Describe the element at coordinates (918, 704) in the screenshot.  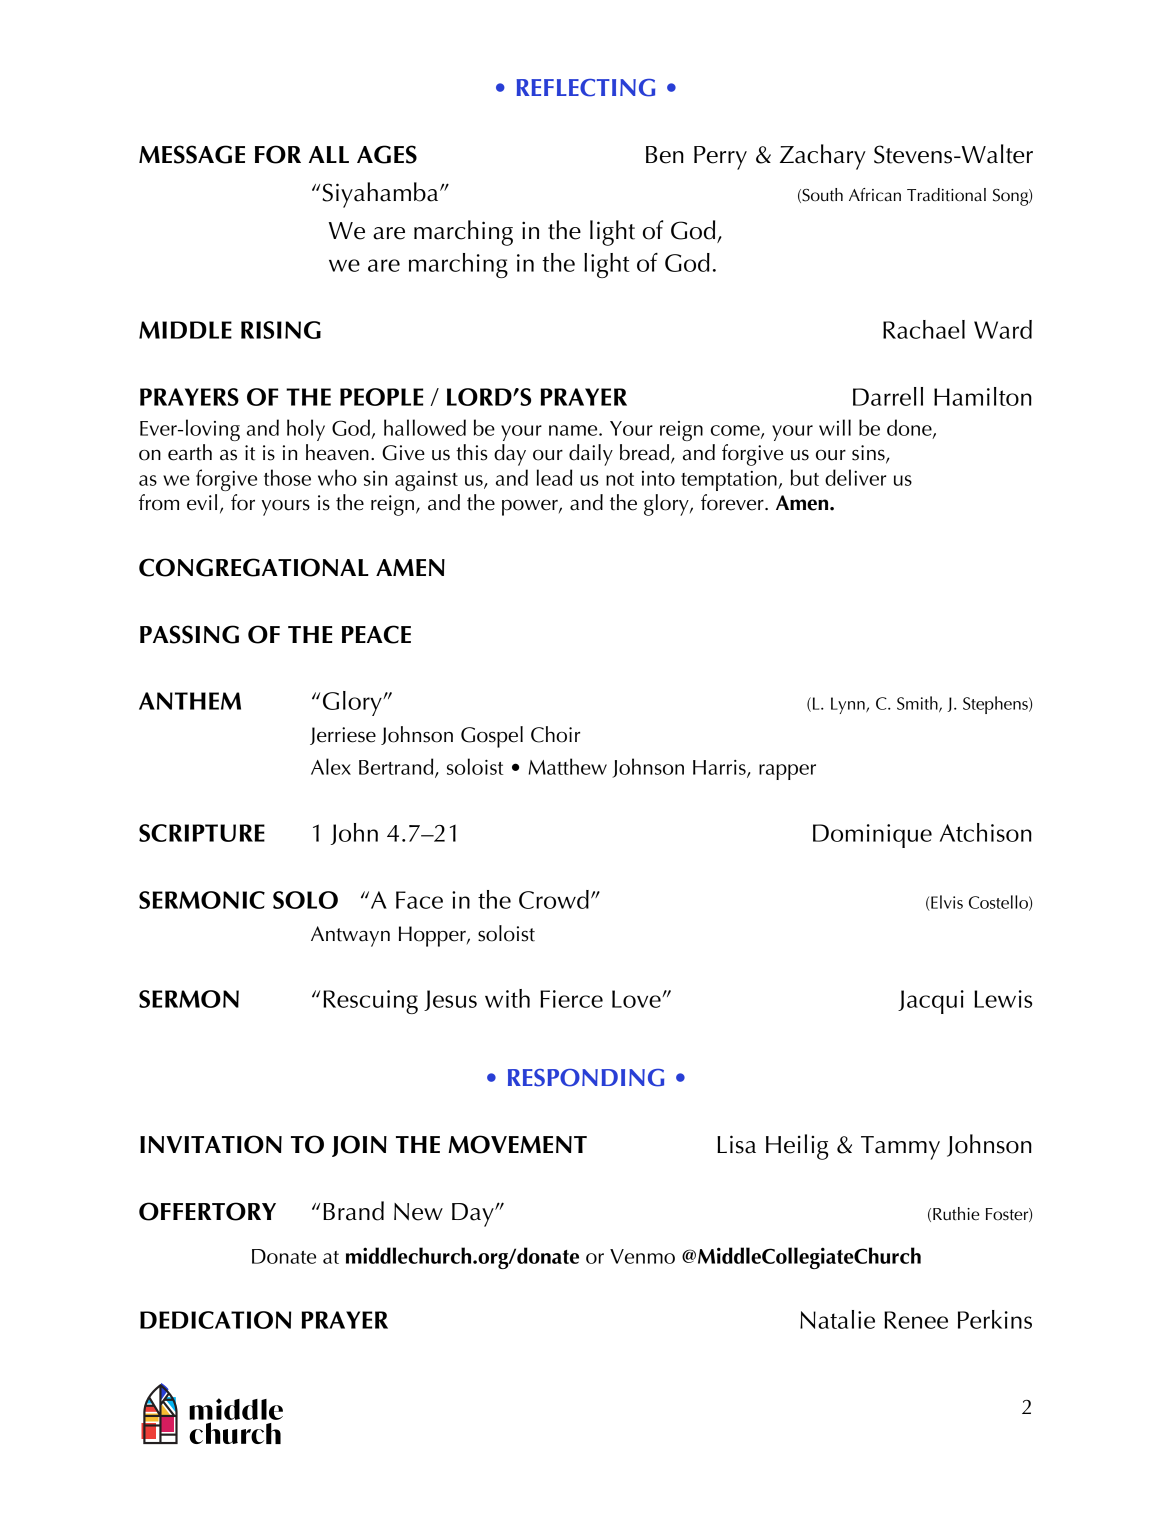
I see `Smith` at that location.
